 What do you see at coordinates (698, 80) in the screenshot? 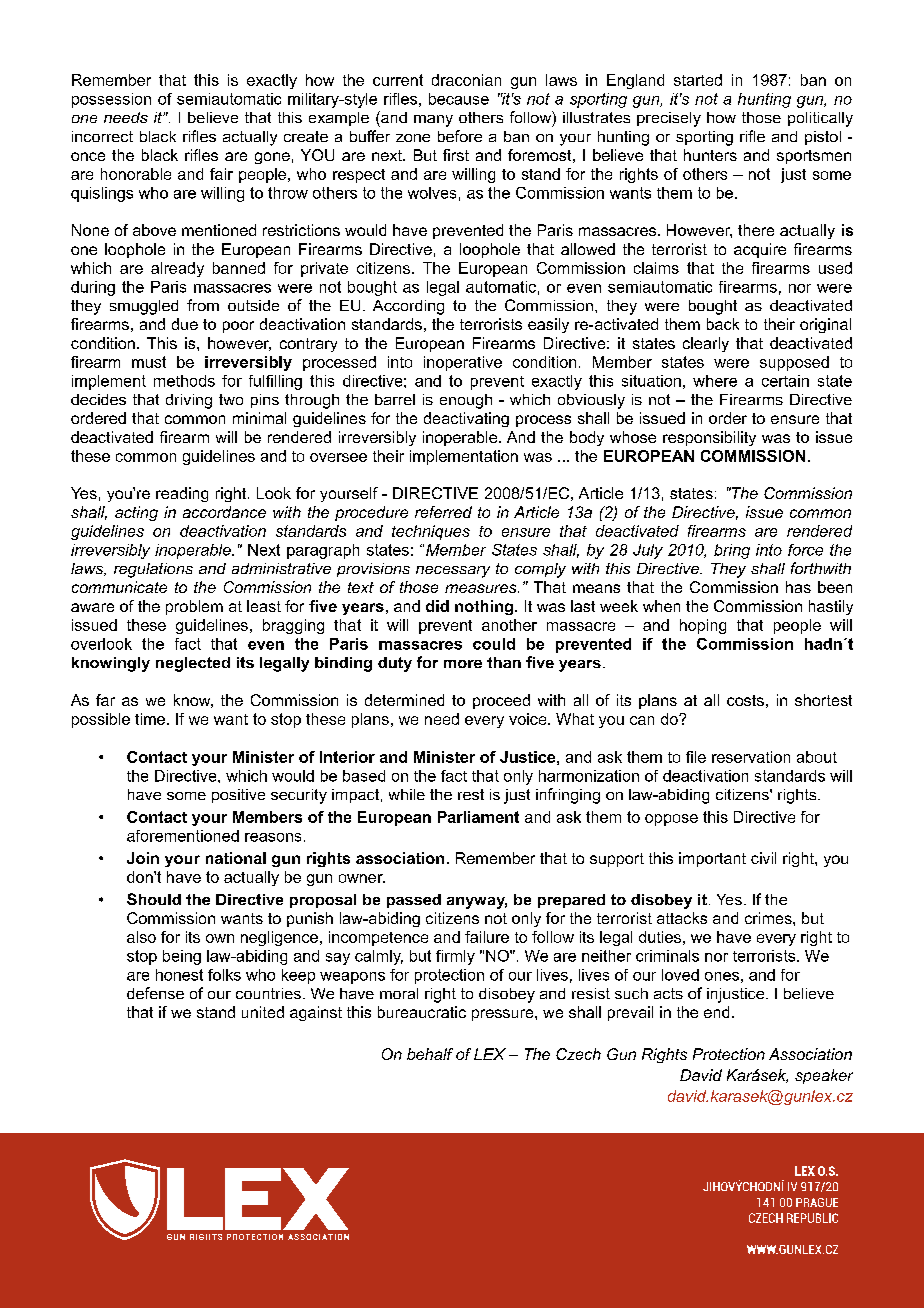
I see `started` at bounding box center [698, 80].
